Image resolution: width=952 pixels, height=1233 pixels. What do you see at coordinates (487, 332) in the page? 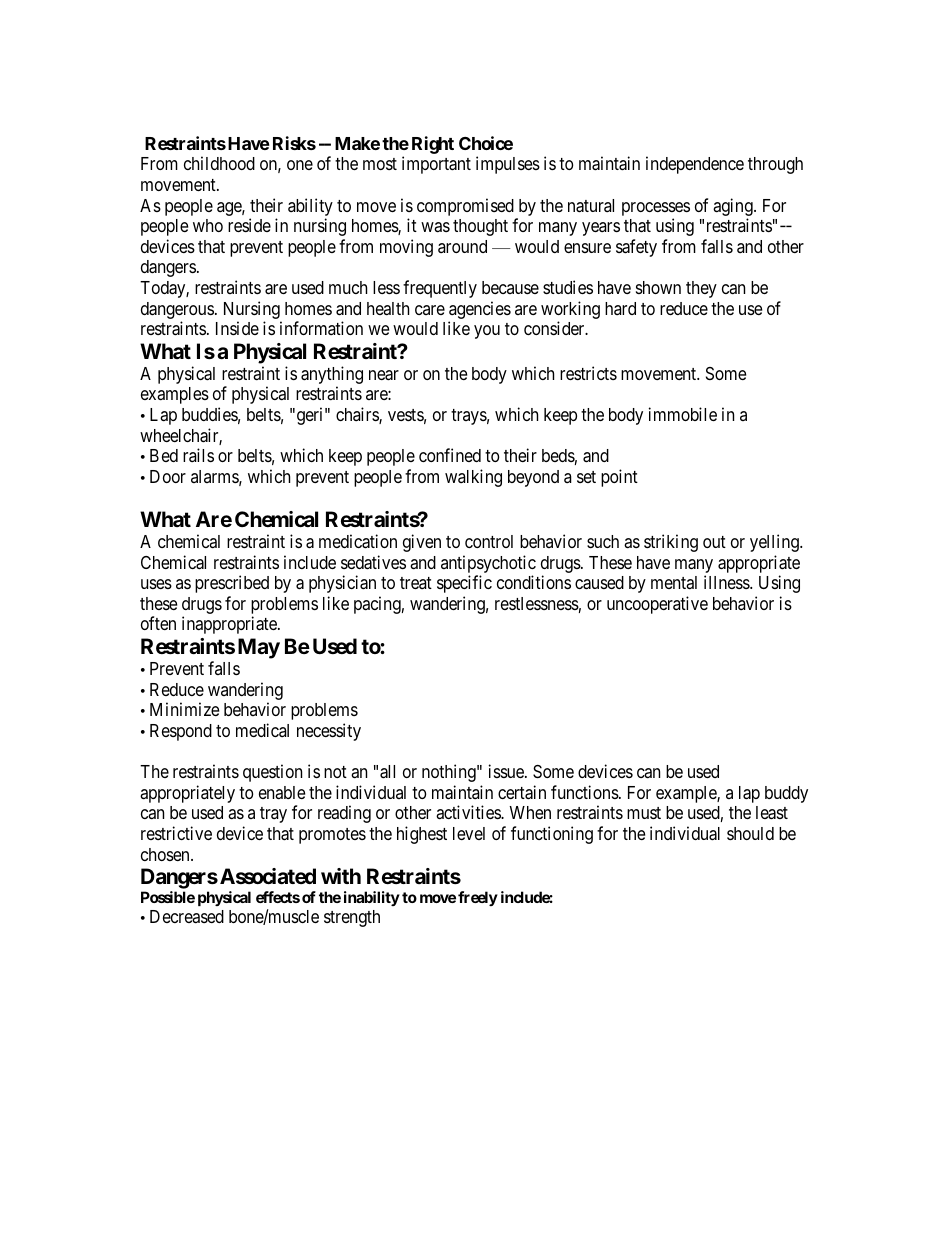
I see `you` at bounding box center [487, 332].
